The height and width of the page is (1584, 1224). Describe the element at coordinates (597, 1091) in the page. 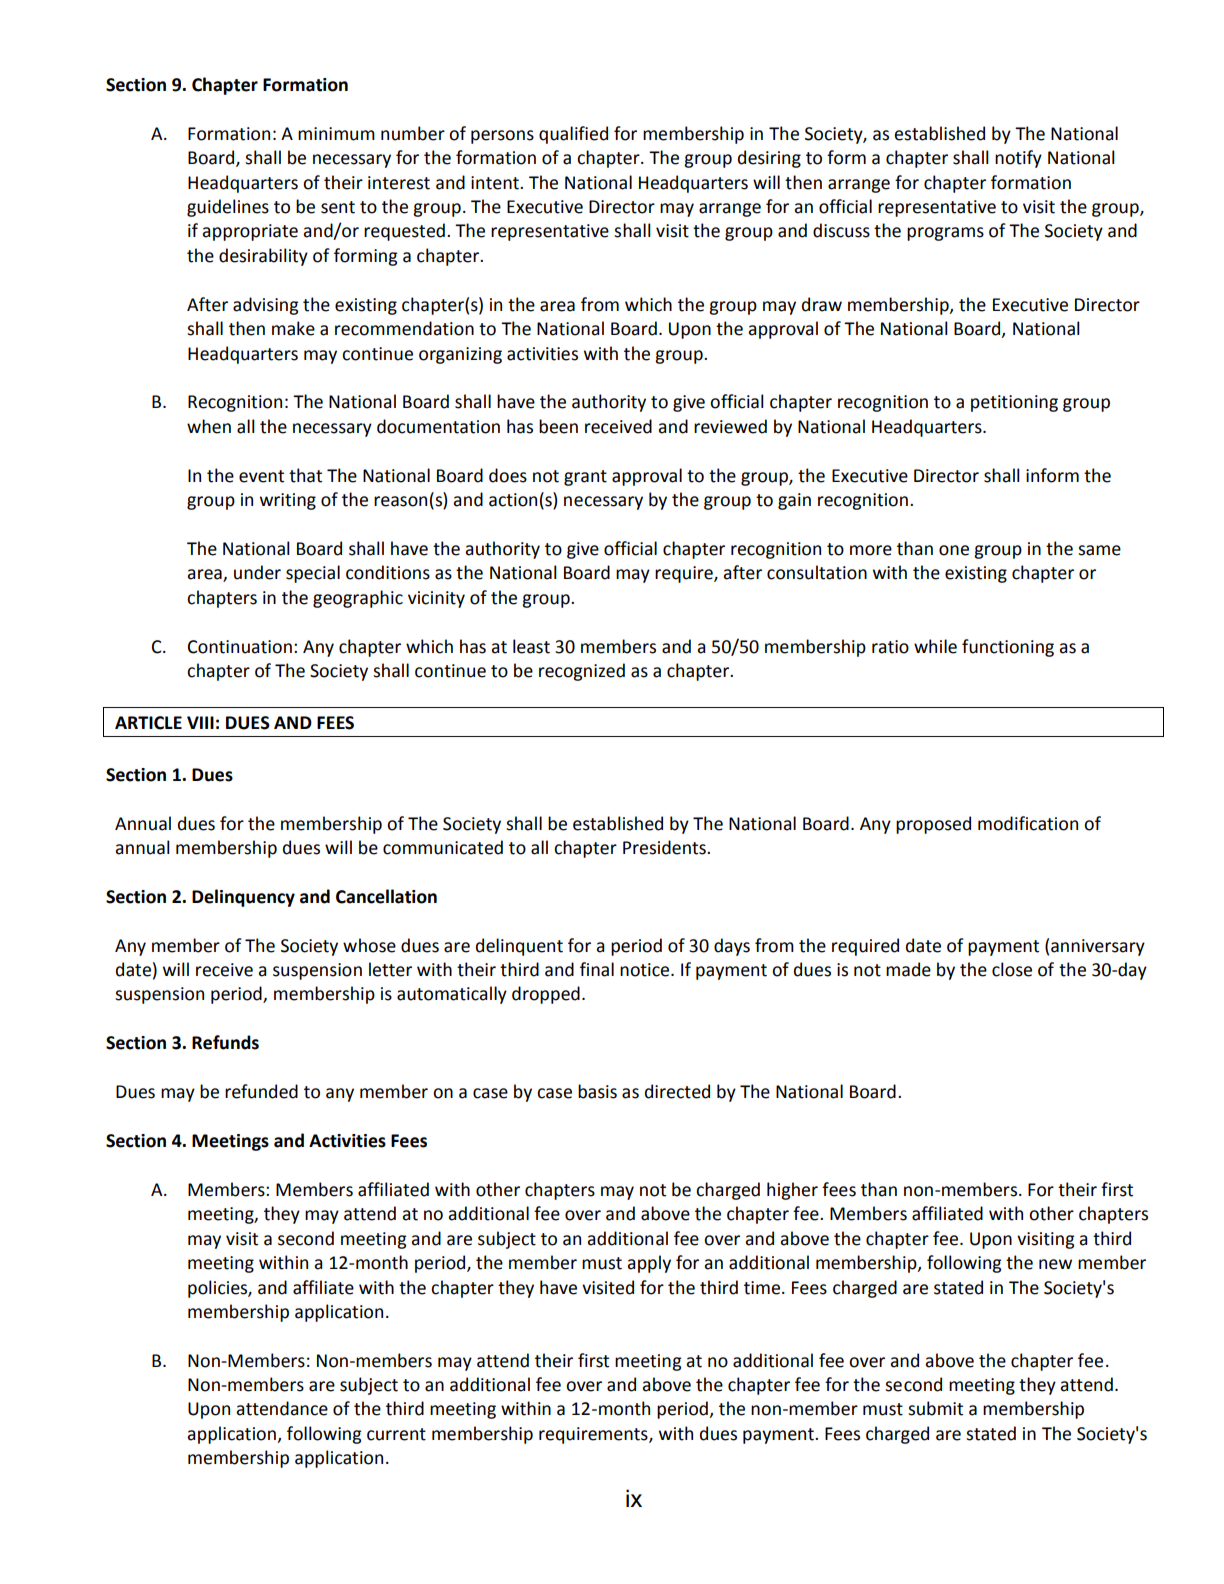

I see `basis` at that location.
